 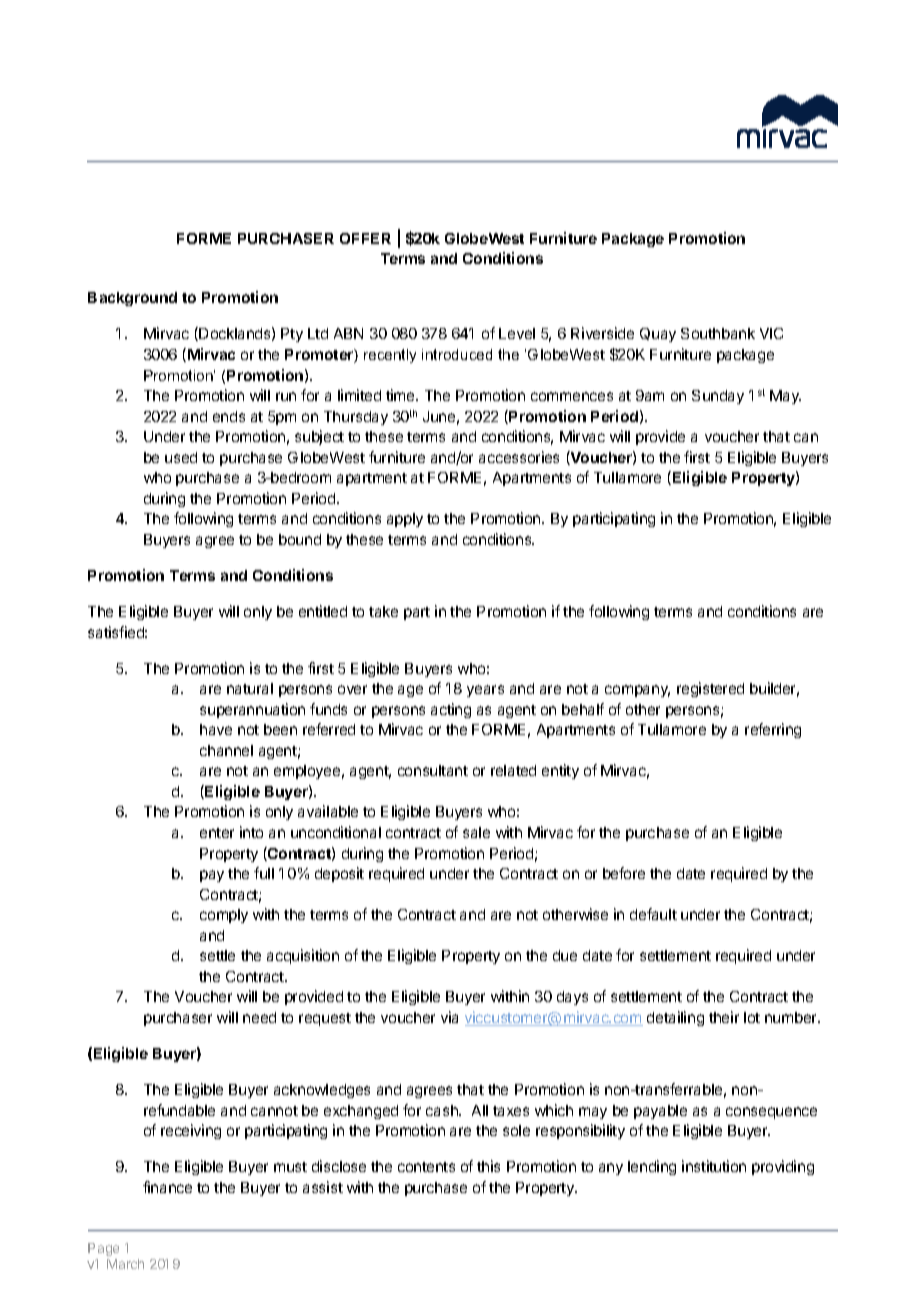 What do you see at coordinates (383, 611) in the screenshot?
I see `take` at bounding box center [383, 611].
